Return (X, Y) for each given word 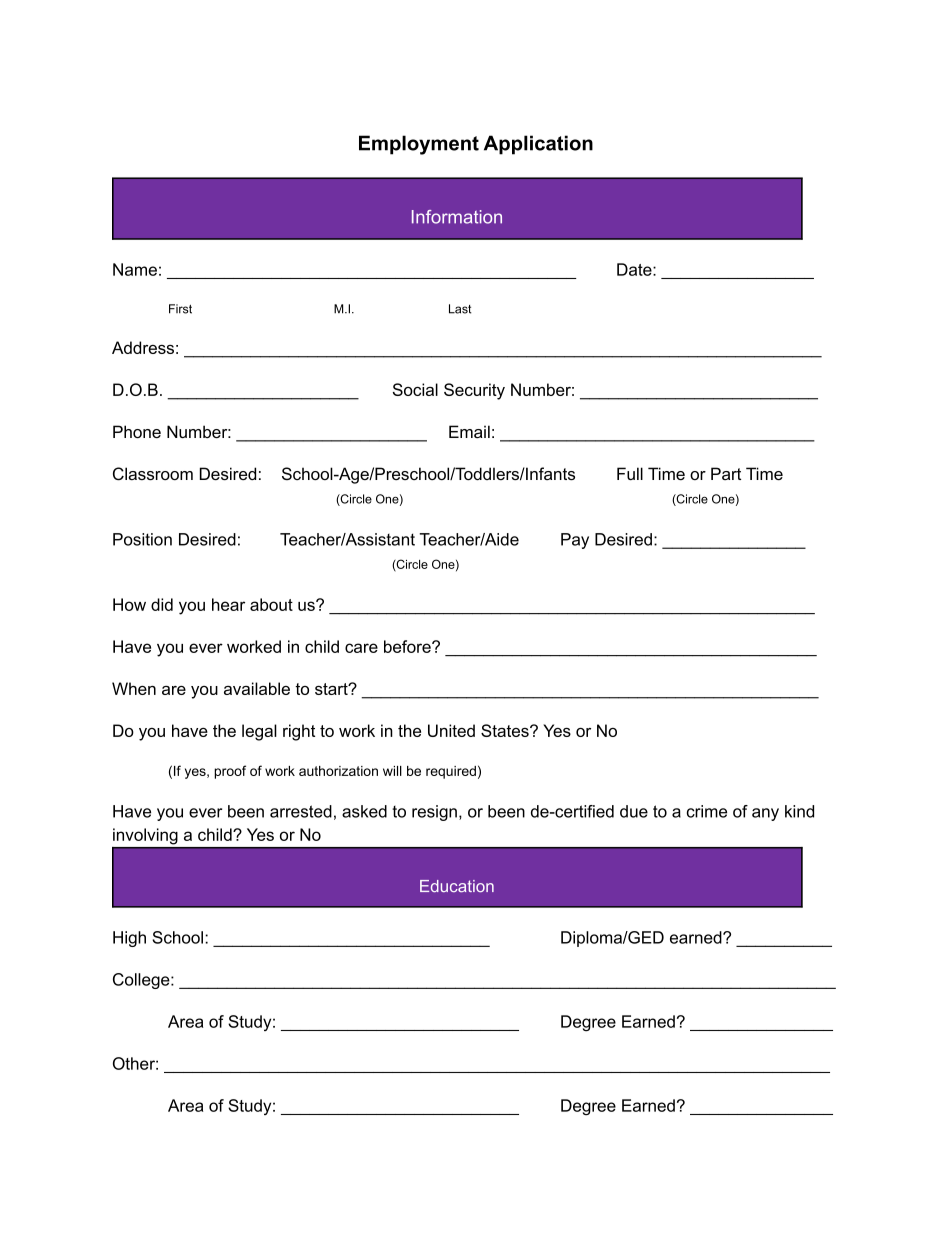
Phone (137, 431)
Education (457, 886)
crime (707, 811)
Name (135, 269)
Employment (419, 145)
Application (538, 145)
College (142, 981)
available (257, 688)
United (451, 730)
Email (469, 431)
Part (726, 473)
